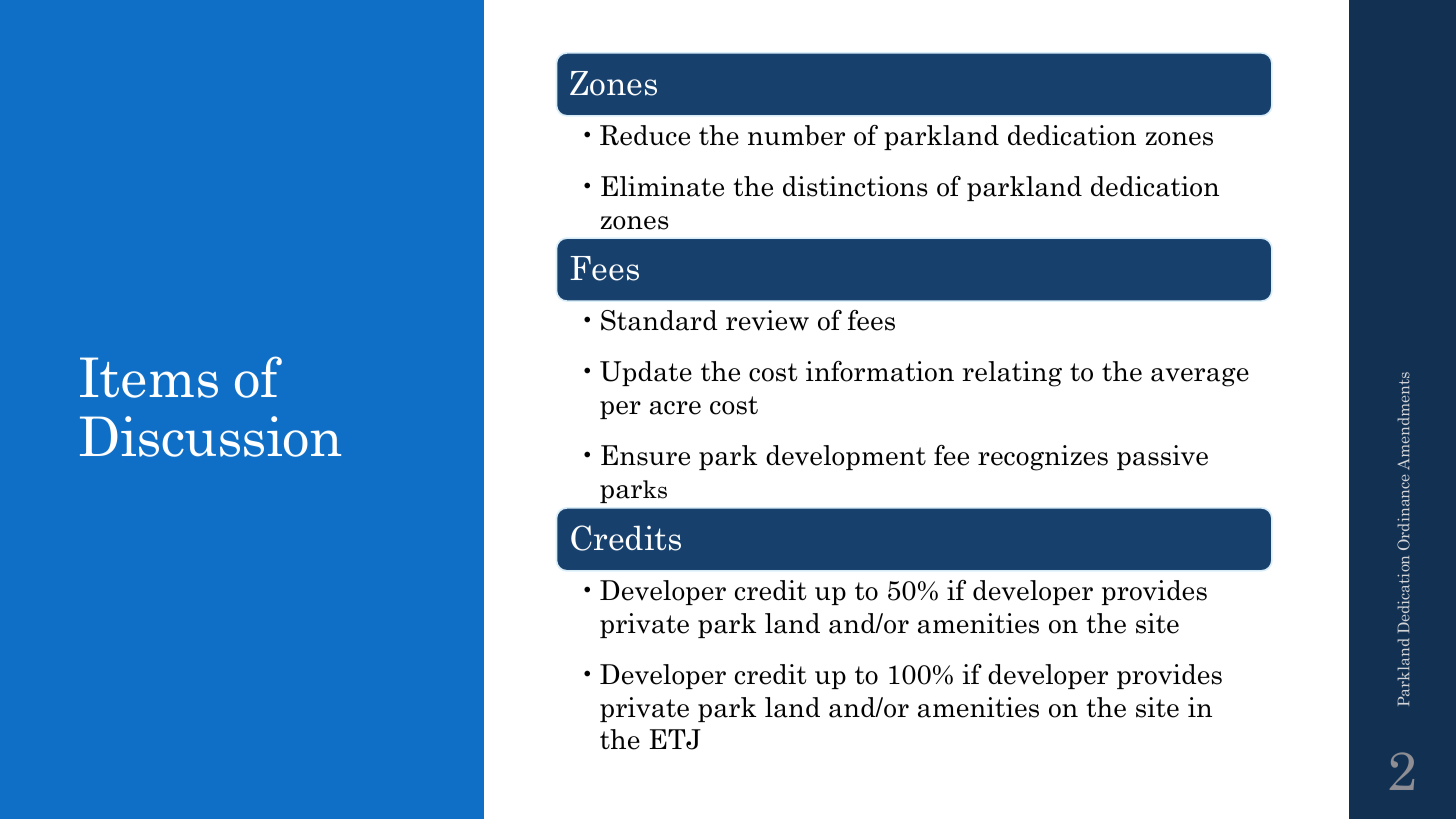  What do you see at coordinates (855, 186) in the page?
I see `distinctions` at bounding box center [855, 186].
